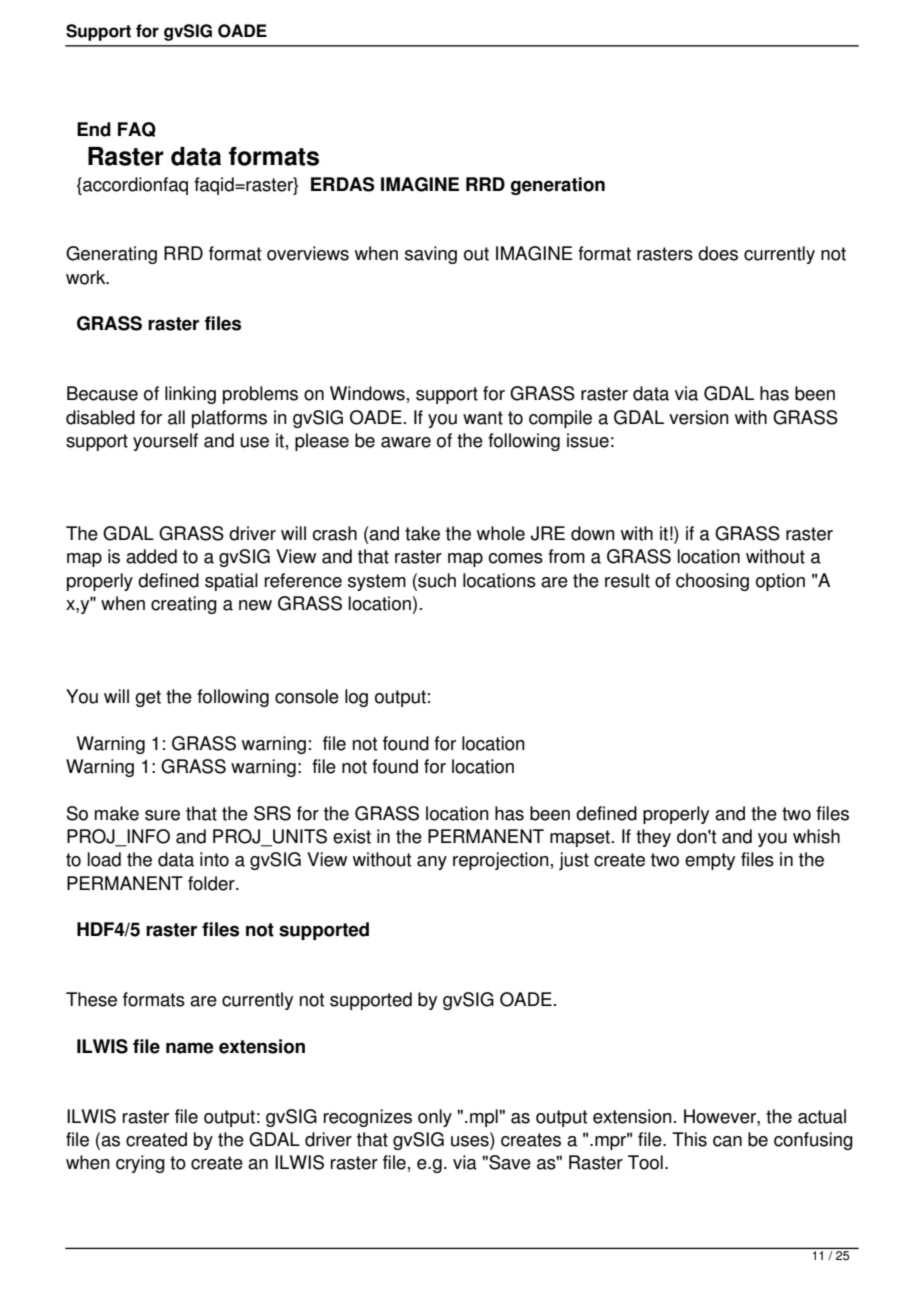  What do you see at coordinates (699, 417) in the screenshot?
I see `version` at bounding box center [699, 417].
